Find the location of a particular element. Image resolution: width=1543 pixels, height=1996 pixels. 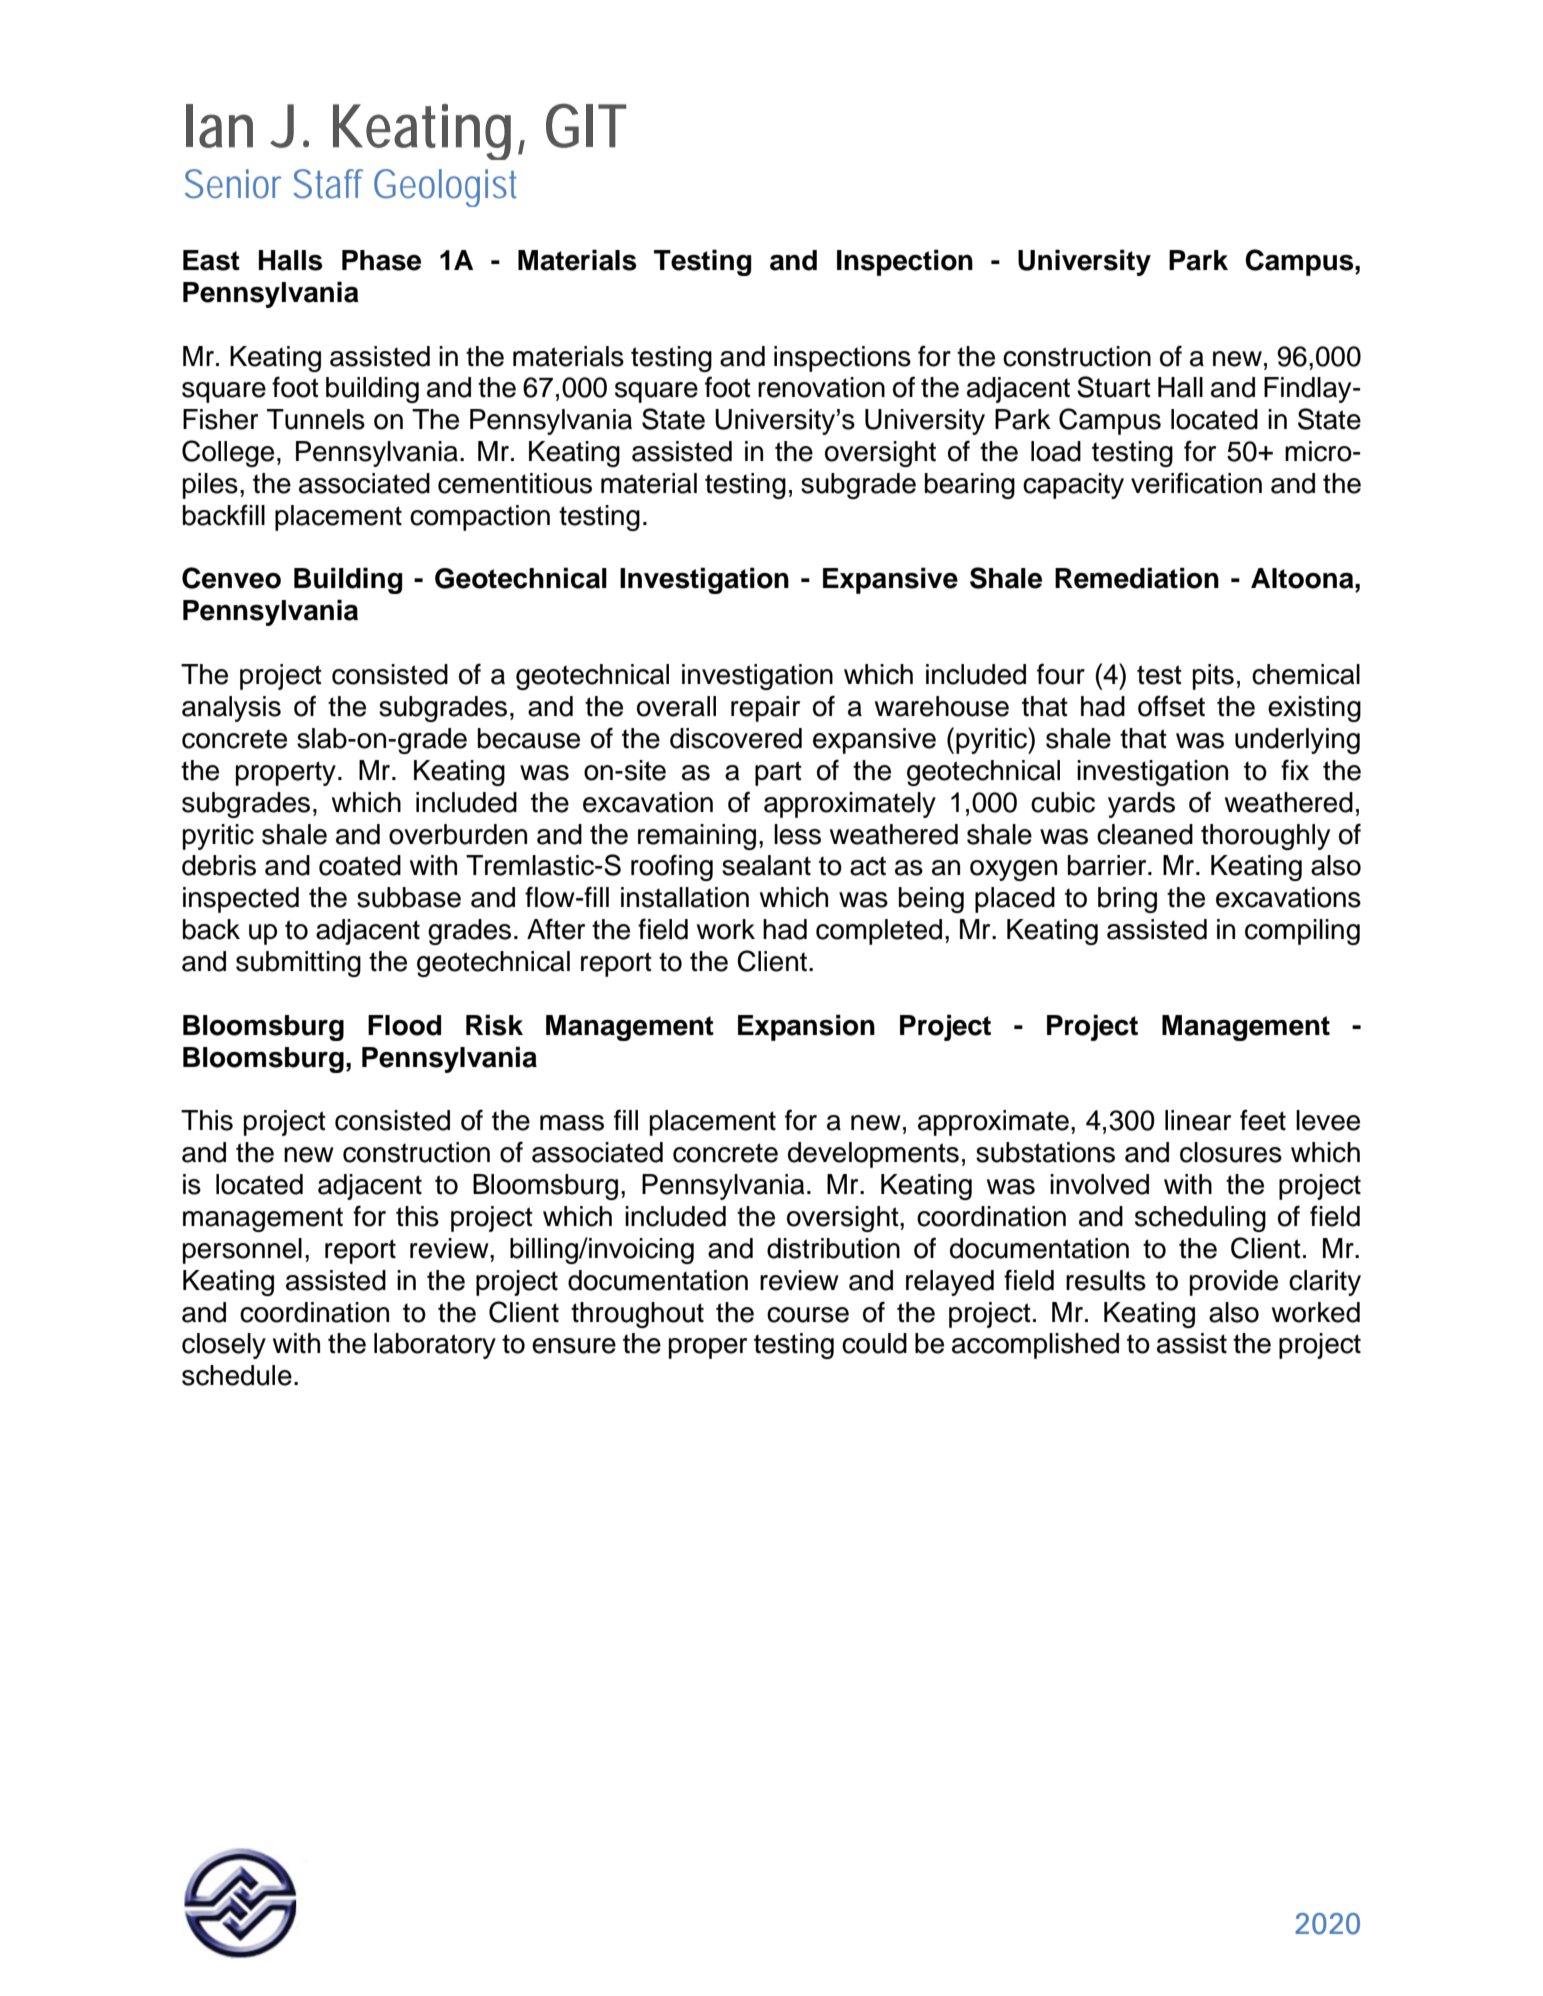

Flood is located at coordinates (404, 1025).
